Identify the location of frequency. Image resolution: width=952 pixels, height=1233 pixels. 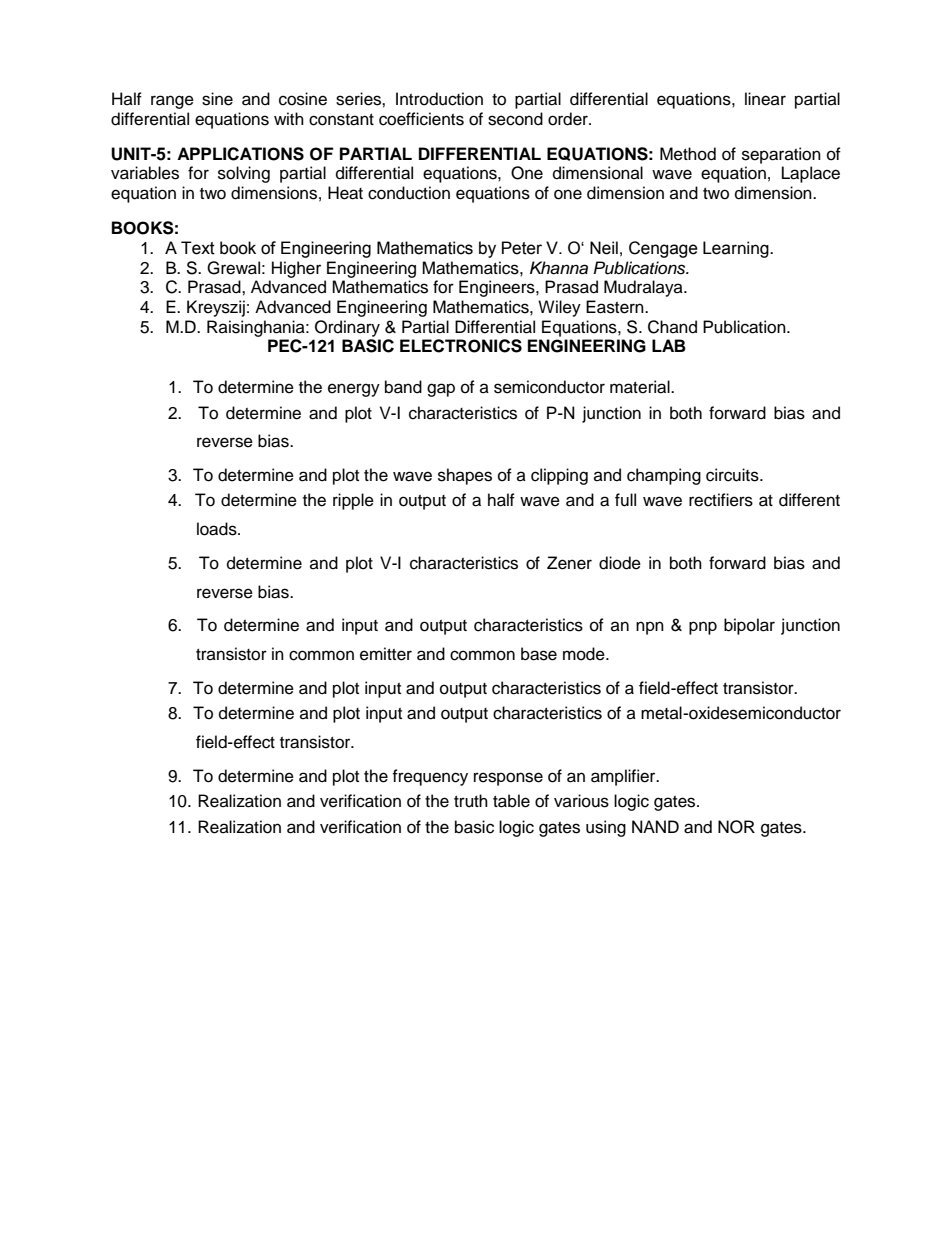
(430, 777).
